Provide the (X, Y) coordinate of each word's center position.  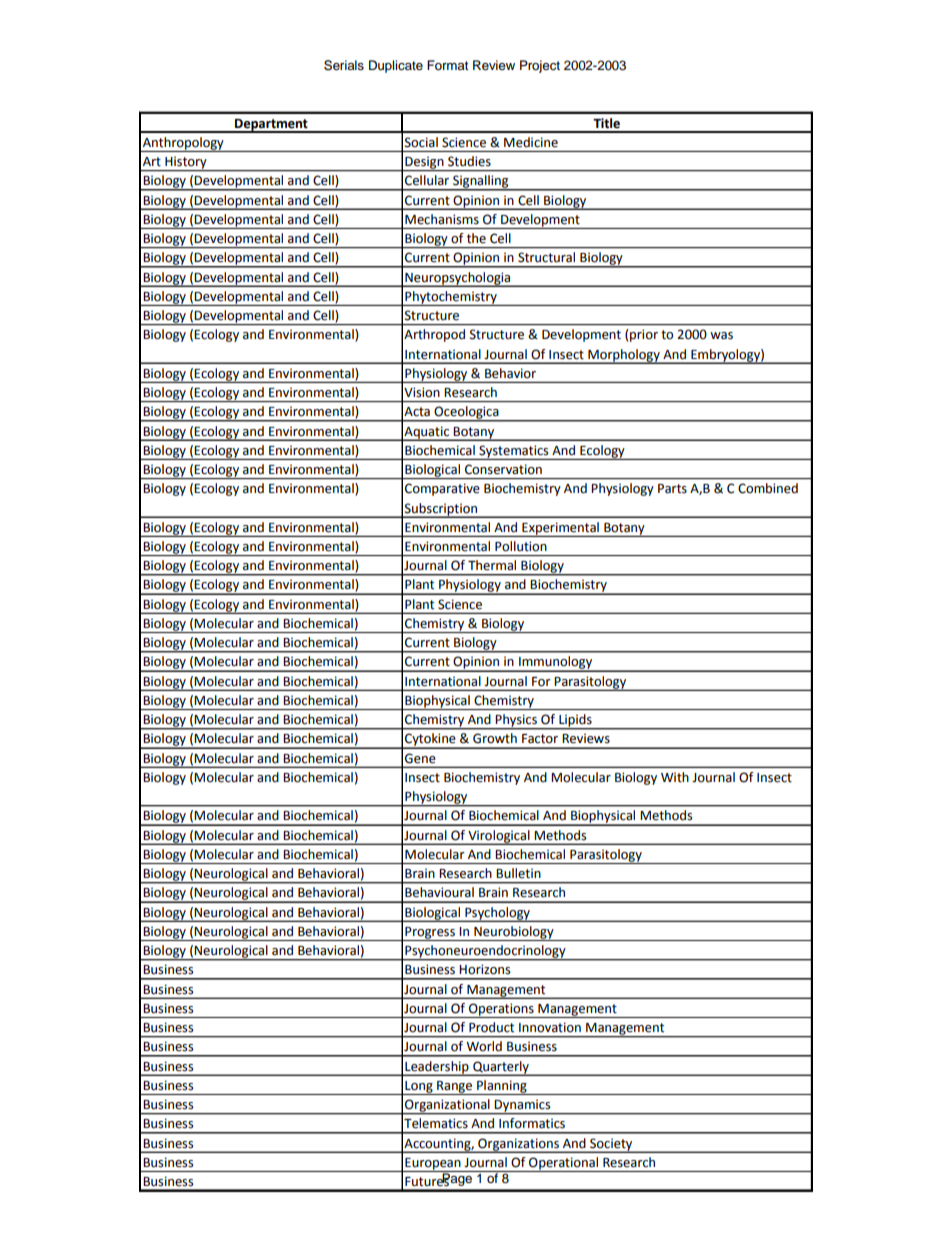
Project (540, 66)
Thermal (492, 565)
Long (419, 1088)
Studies (469, 161)
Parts (672, 489)
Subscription (441, 510)
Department (271, 126)
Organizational (447, 1106)
